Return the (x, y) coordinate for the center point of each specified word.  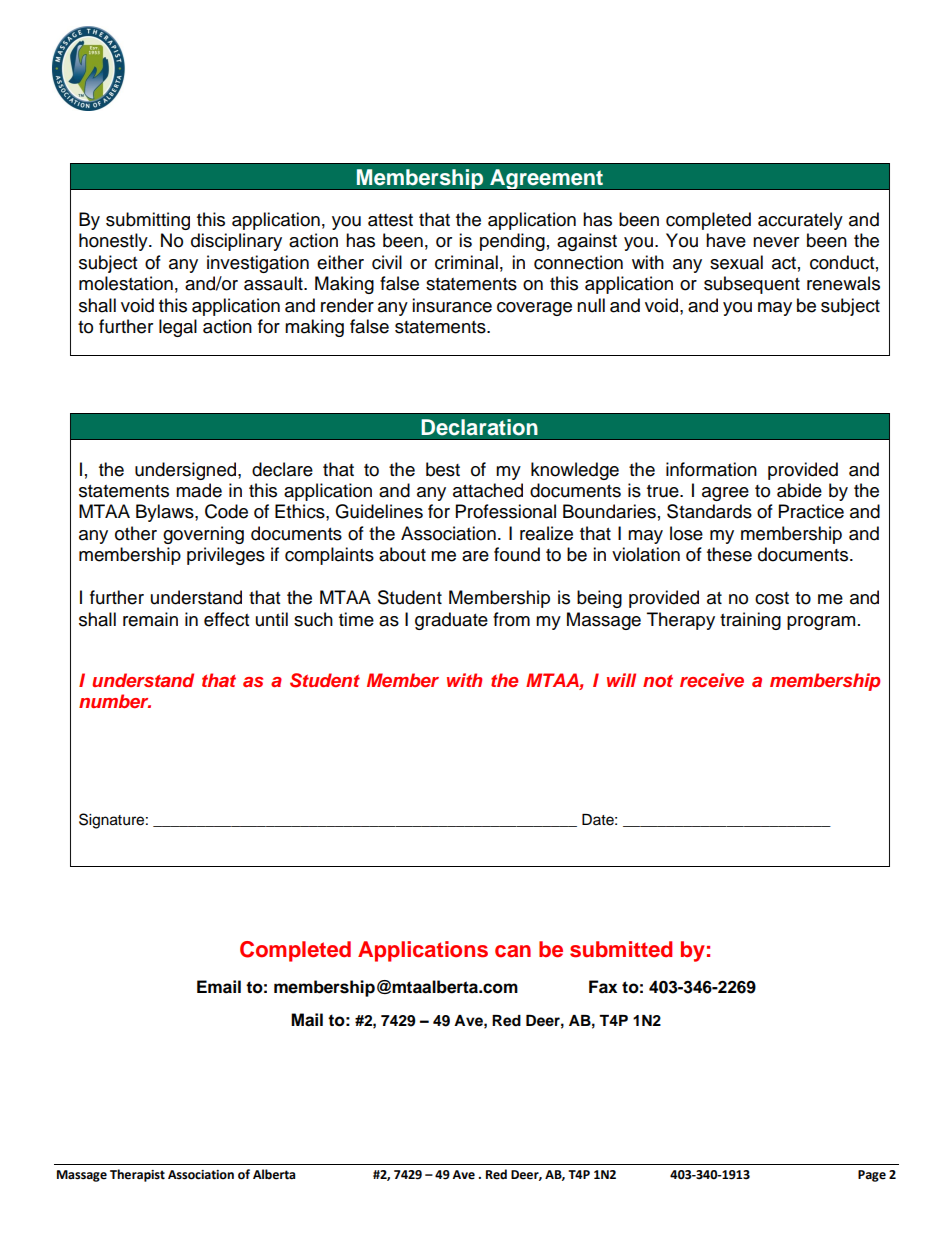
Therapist (137, 1175)
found (517, 554)
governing (203, 535)
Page (872, 1176)
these (729, 554)
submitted (621, 949)
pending (512, 242)
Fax (603, 987)
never (776, 242)
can (513, 951)
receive (712, 680)
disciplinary (236, 242)
